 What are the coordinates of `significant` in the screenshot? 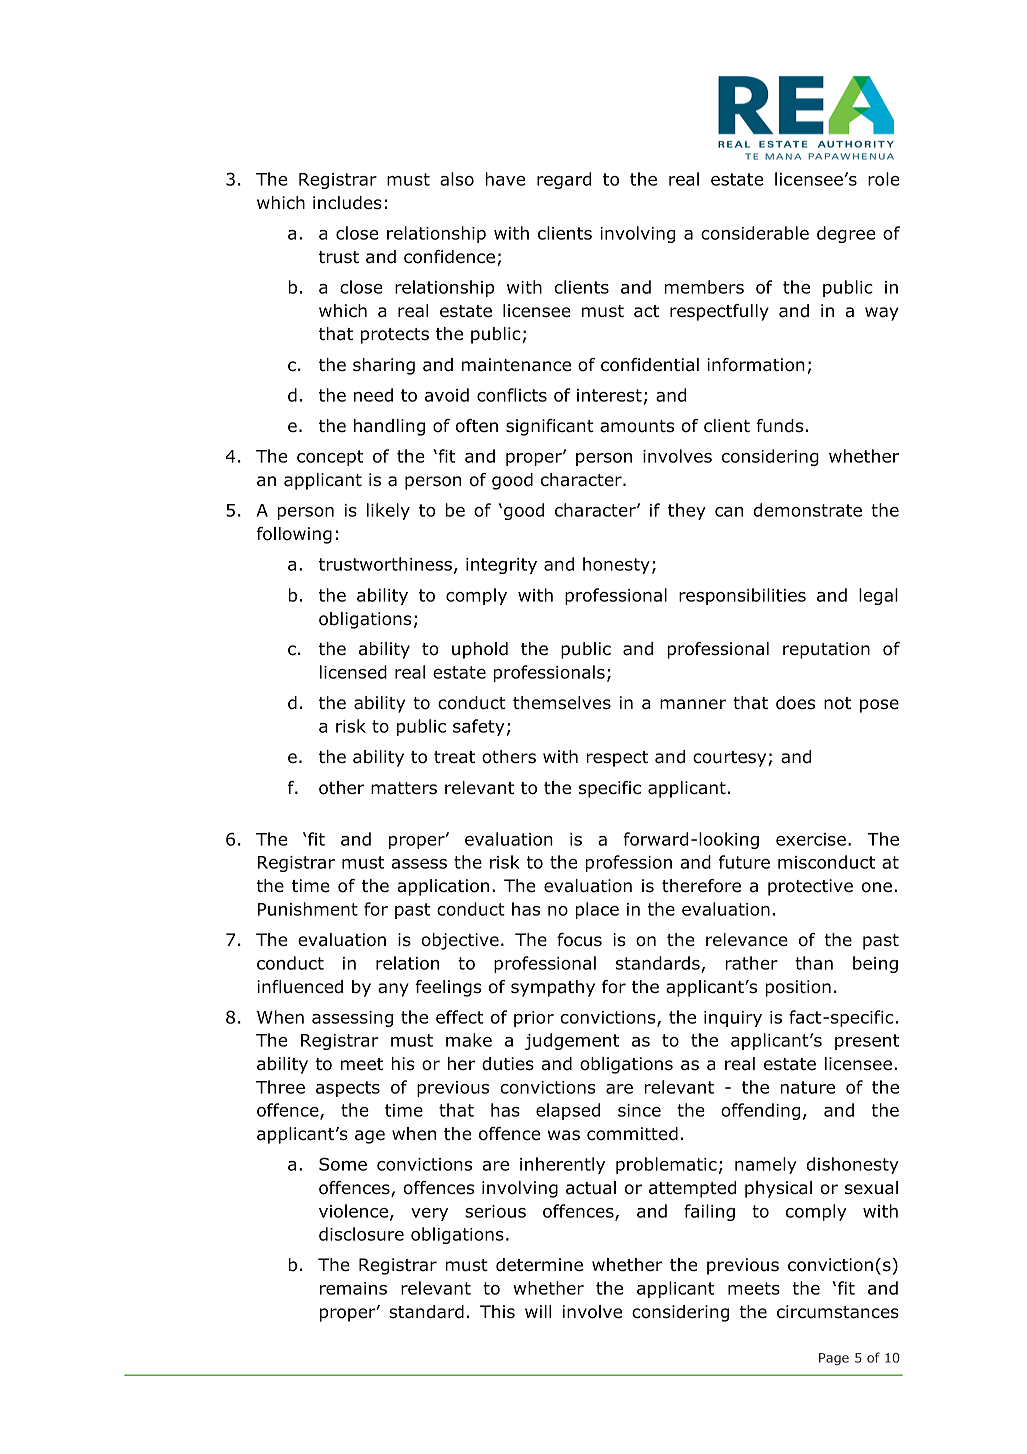 It's located at (550, 427).
